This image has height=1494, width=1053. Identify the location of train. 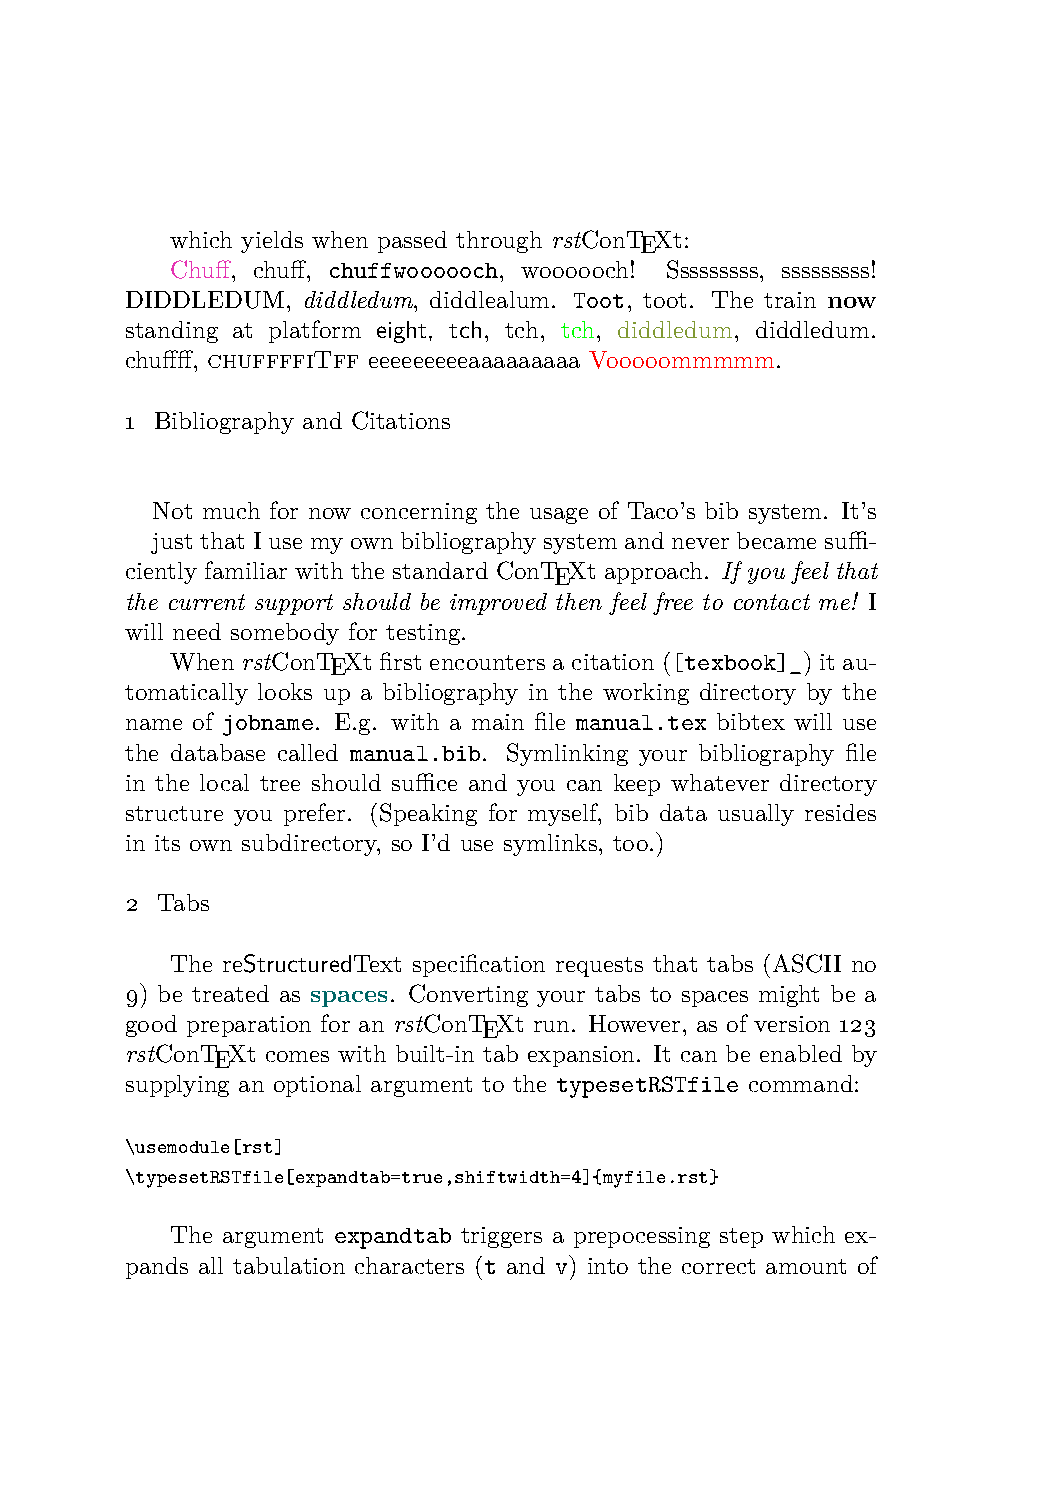
(790, 300).
